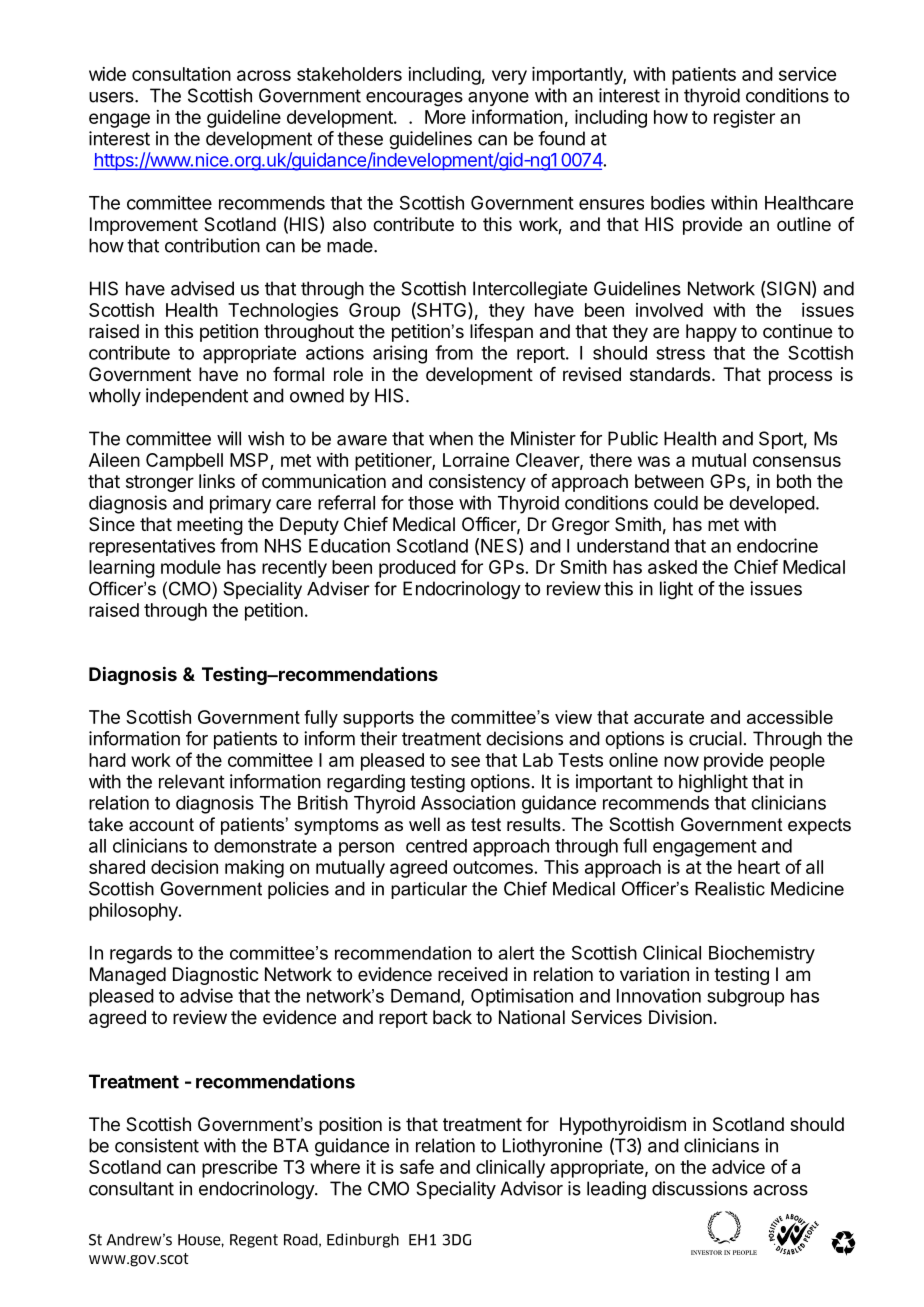  I want to click on consultation, so click(181, 74).
